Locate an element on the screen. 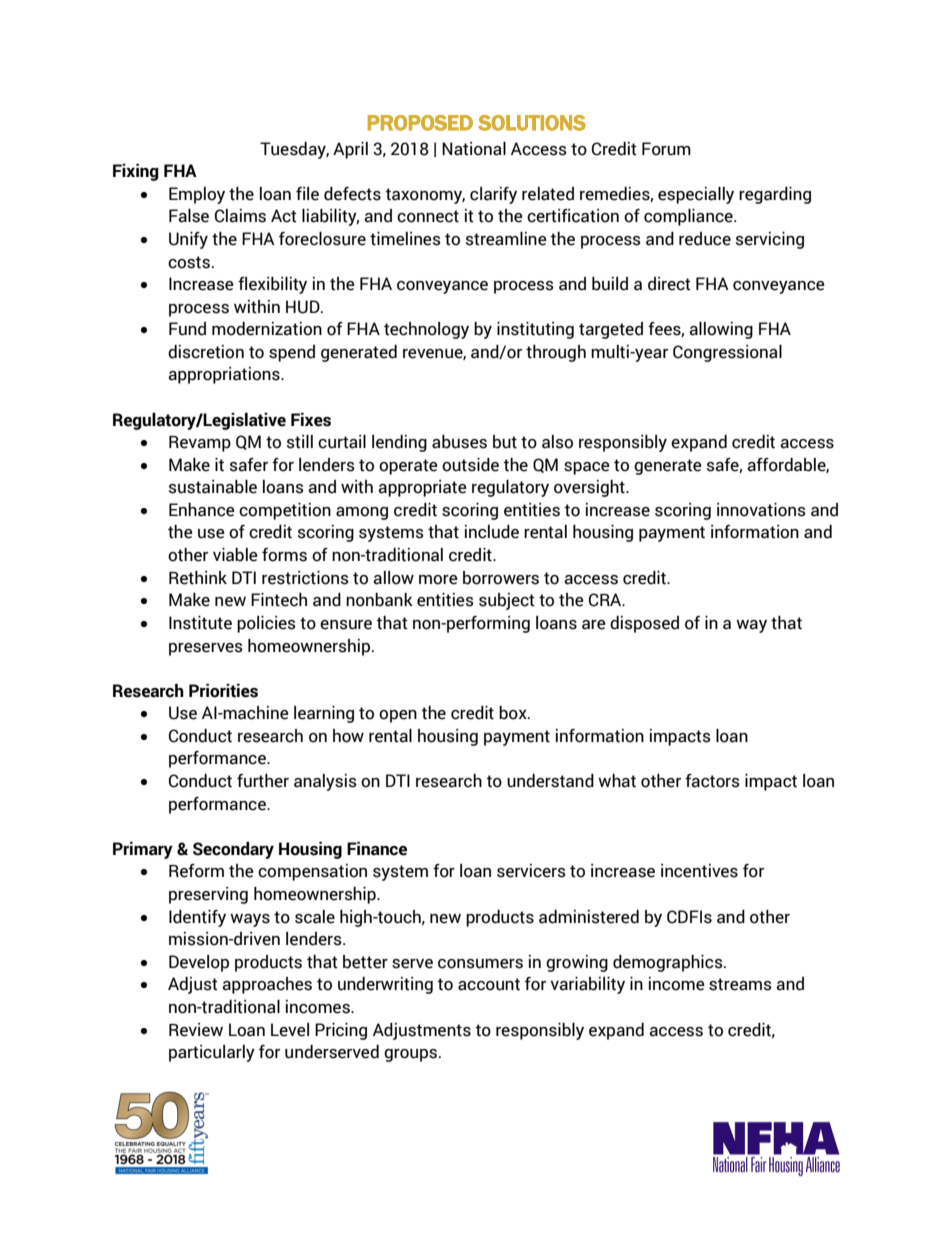 This screenshot has height=1233, width=952. Secondary is located at coordinates (233, 850).
